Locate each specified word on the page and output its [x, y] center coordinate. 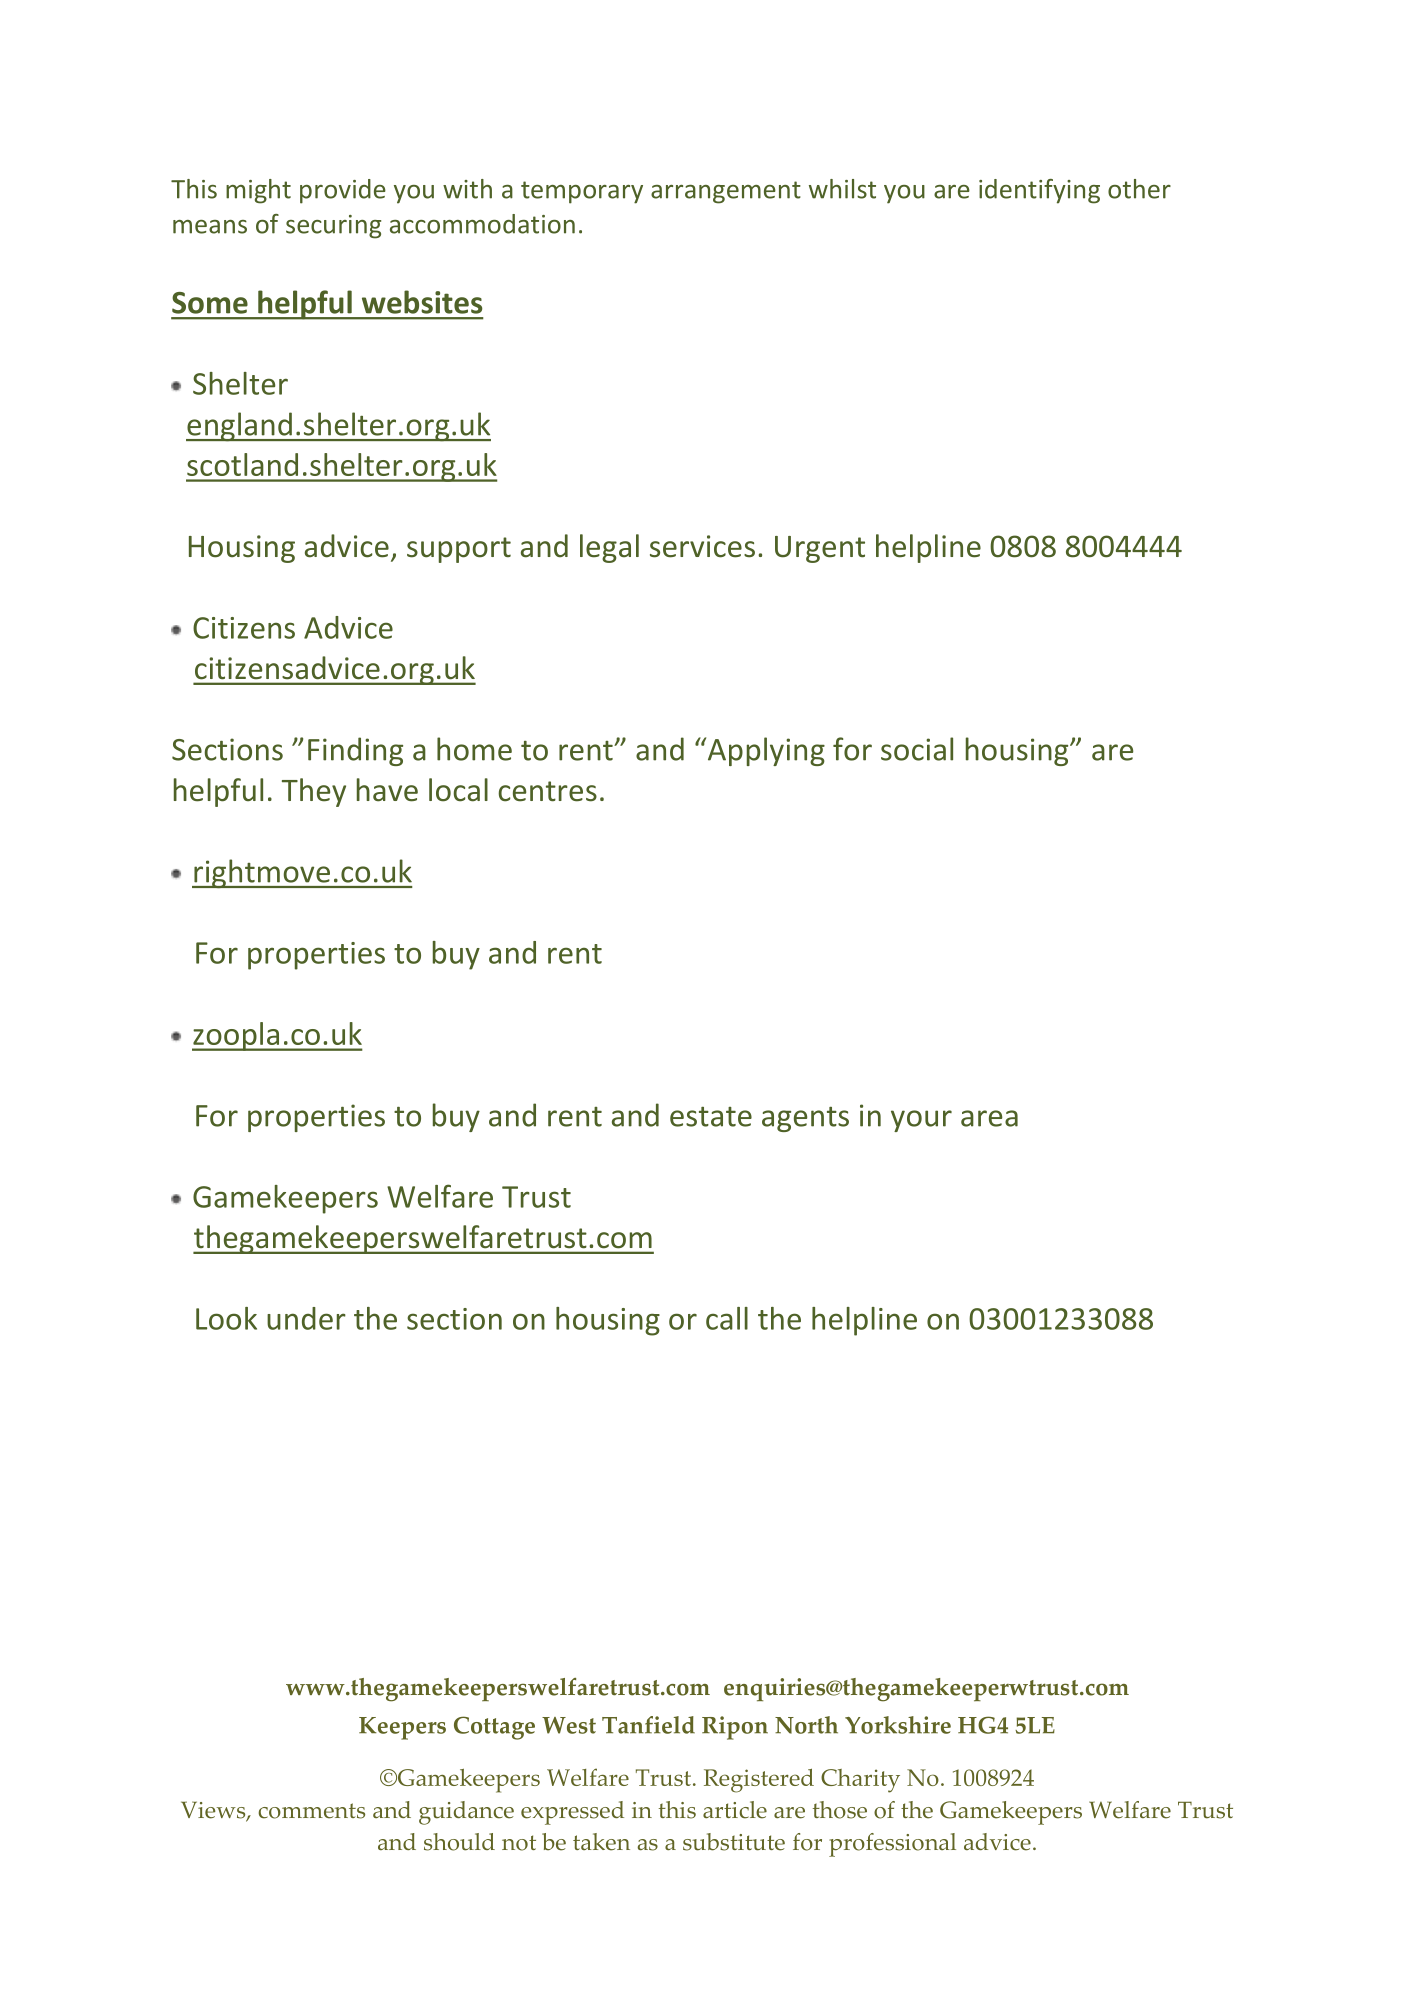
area [989, 1118]
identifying [1039, 191]
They [314, 792]
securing [333, 227]
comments [311, 1811]
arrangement [726, 192]
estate [711, 1117]
